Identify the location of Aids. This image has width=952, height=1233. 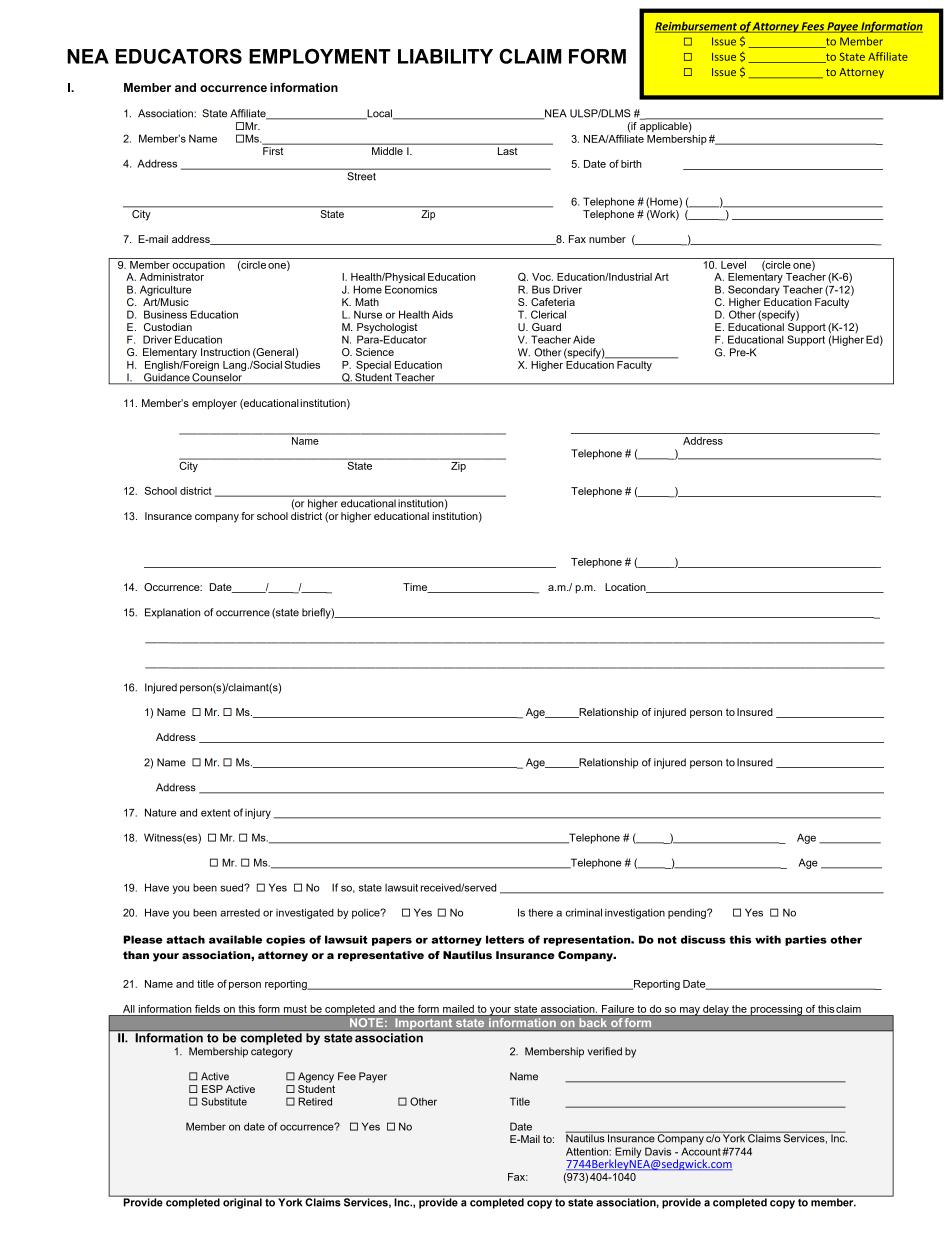
(442, 314).
